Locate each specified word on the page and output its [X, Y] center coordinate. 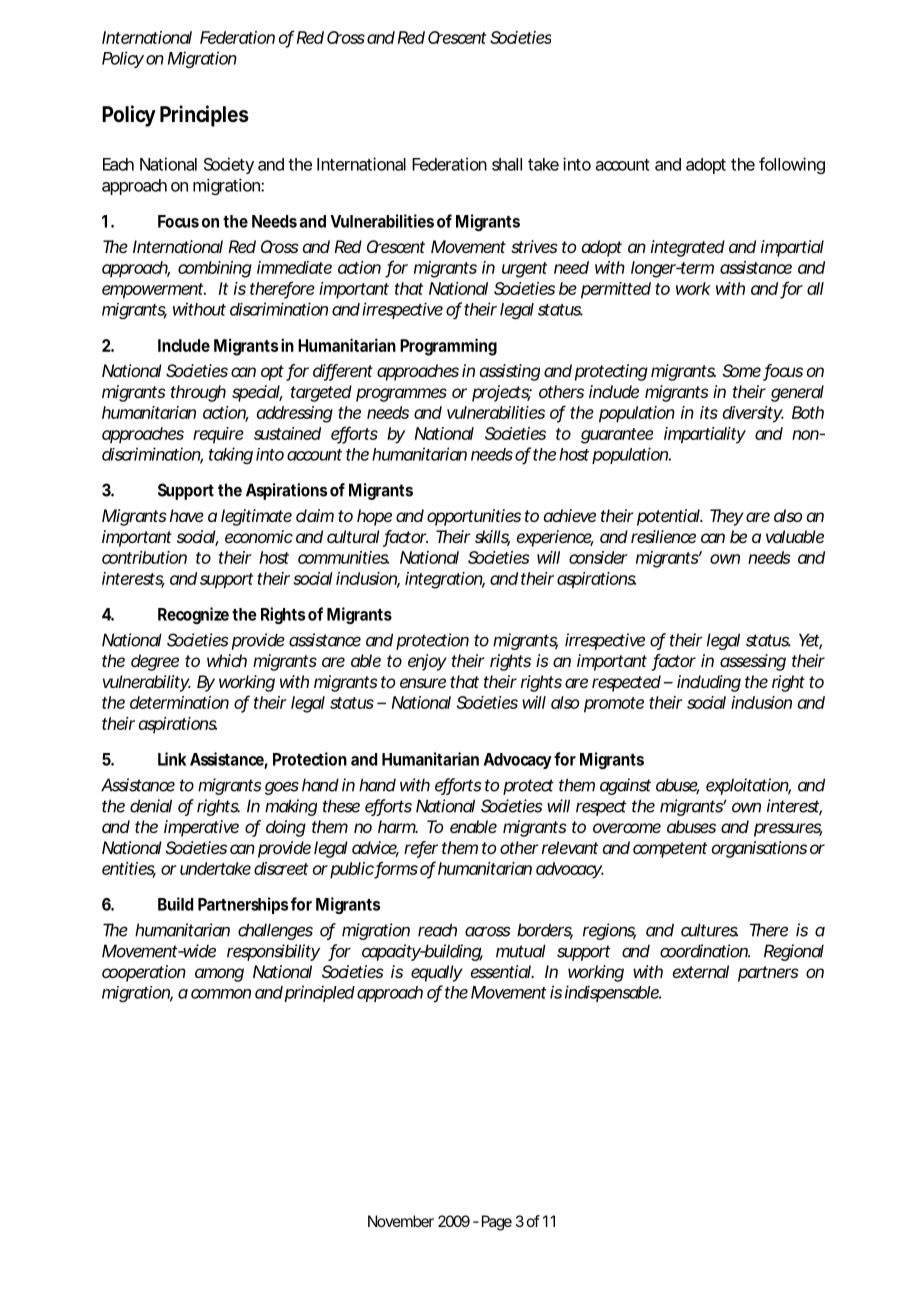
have [187, 515]
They [727, 517]
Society [229, 165]
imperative [201, 828]
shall [507, 164]
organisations [759, 849]
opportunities [474, 517]
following [792, 165]
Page [497, 1223]
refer [421, 849]
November [401, 1221]
